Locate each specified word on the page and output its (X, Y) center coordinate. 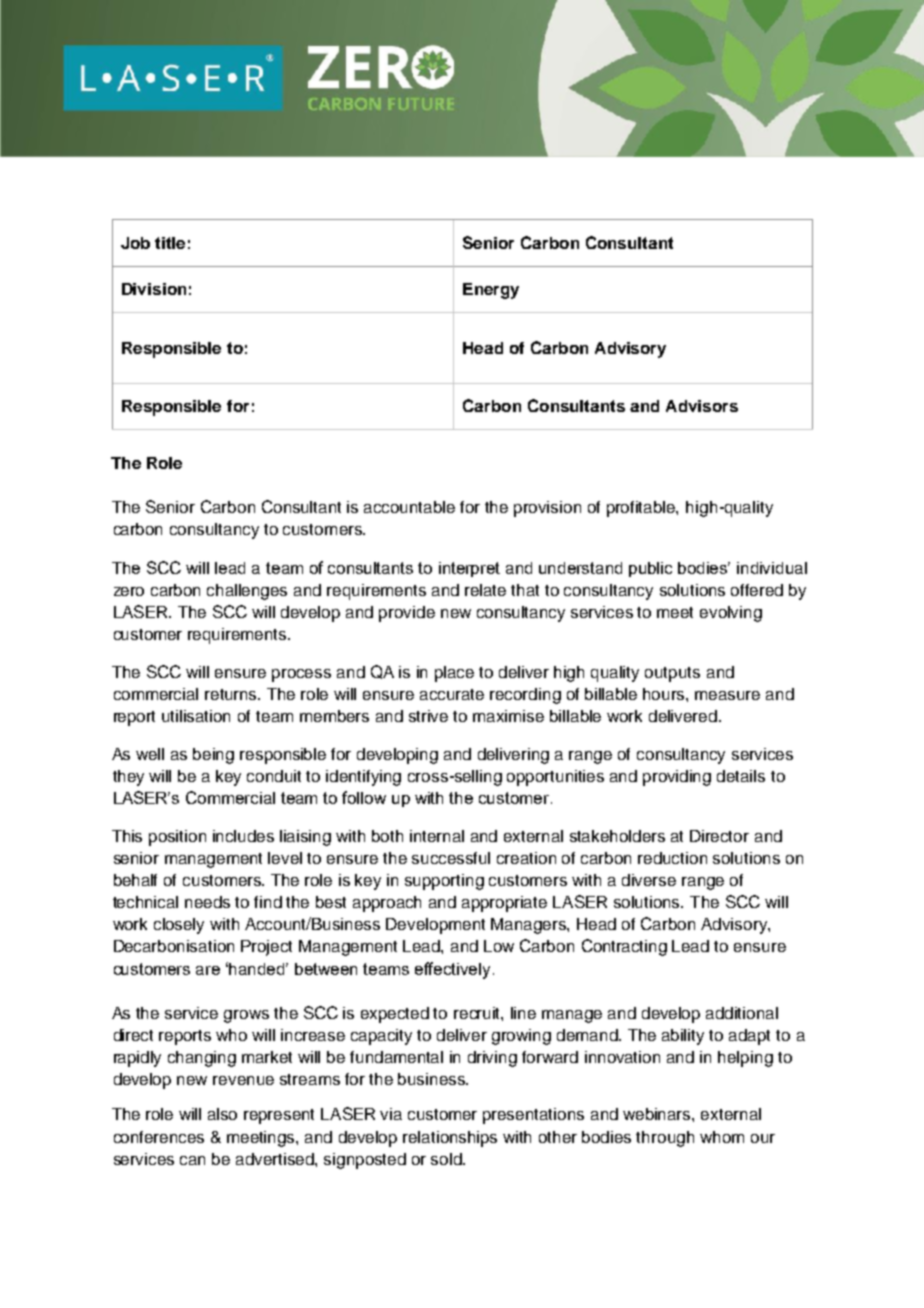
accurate (452, 694)
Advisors (702, 406)
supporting (444, 882)
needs (207, 902)
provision (547, 509)
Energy (491, 291)
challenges (247, 592)
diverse (649, 880)
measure (727, 695)
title (170, 243)
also (222, 1114)
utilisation (196, 716)
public (650, 569)
